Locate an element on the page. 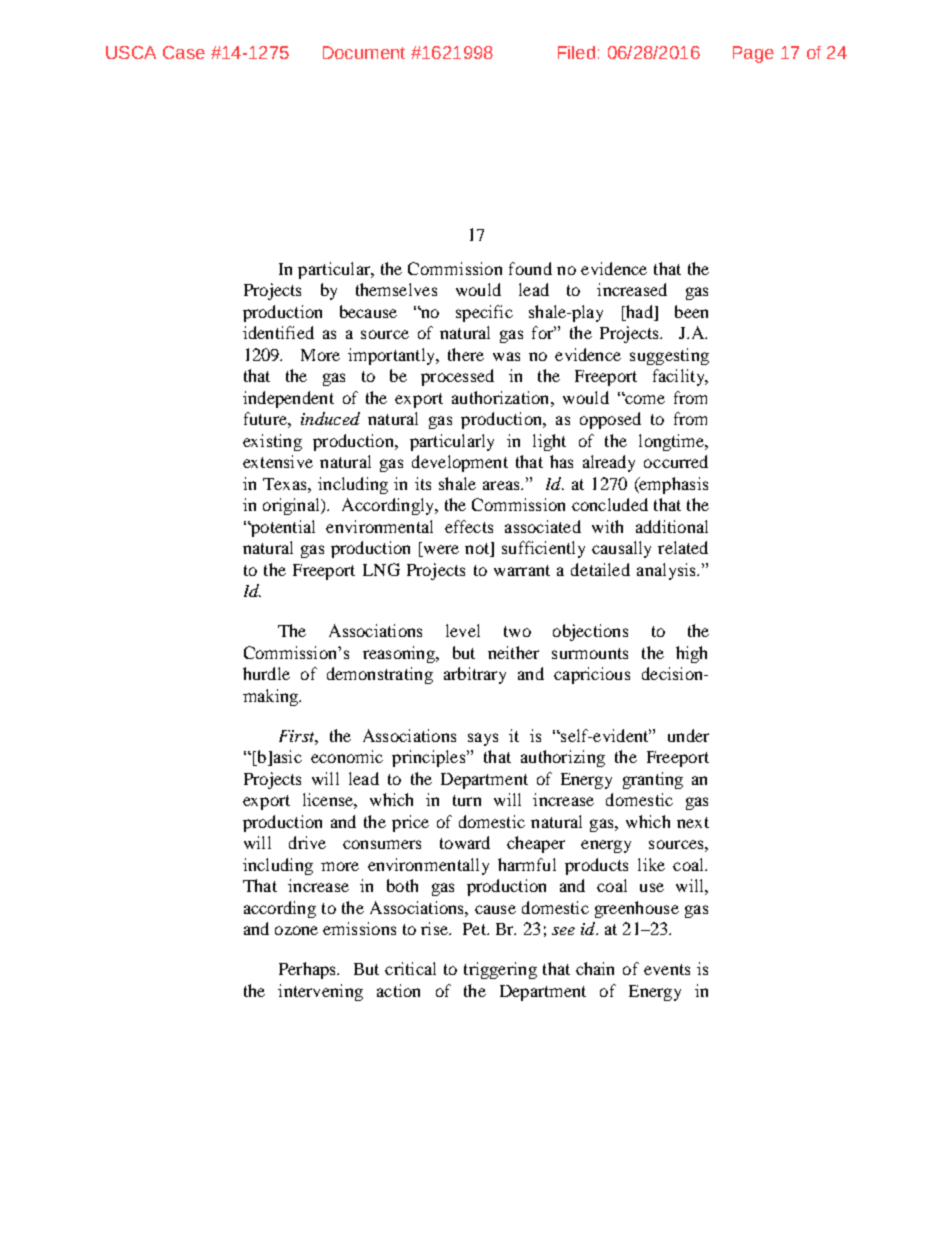  Page is located at coordinates (753, 54).
